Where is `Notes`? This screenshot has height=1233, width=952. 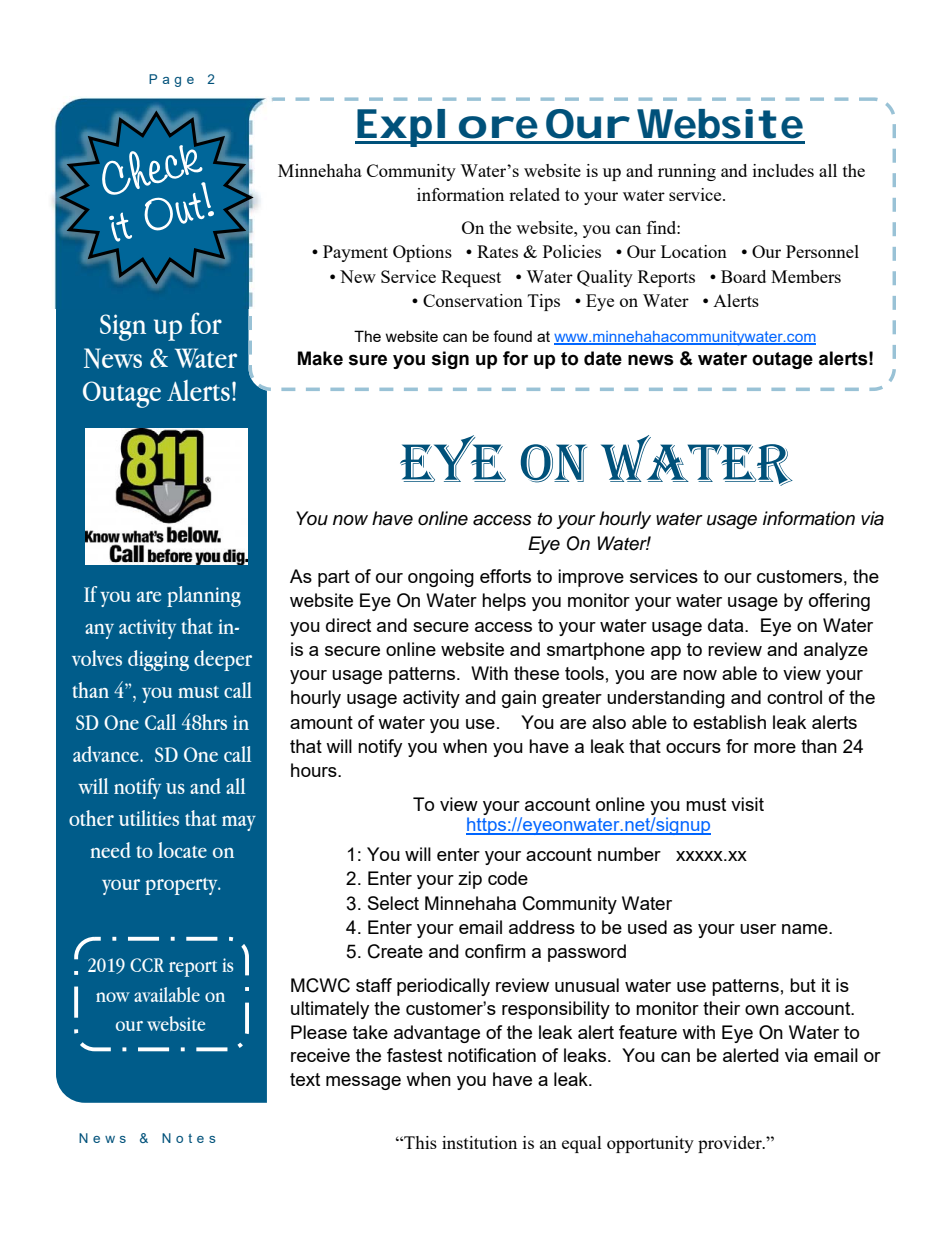
Notes is located at coordinates (189, 1138).
